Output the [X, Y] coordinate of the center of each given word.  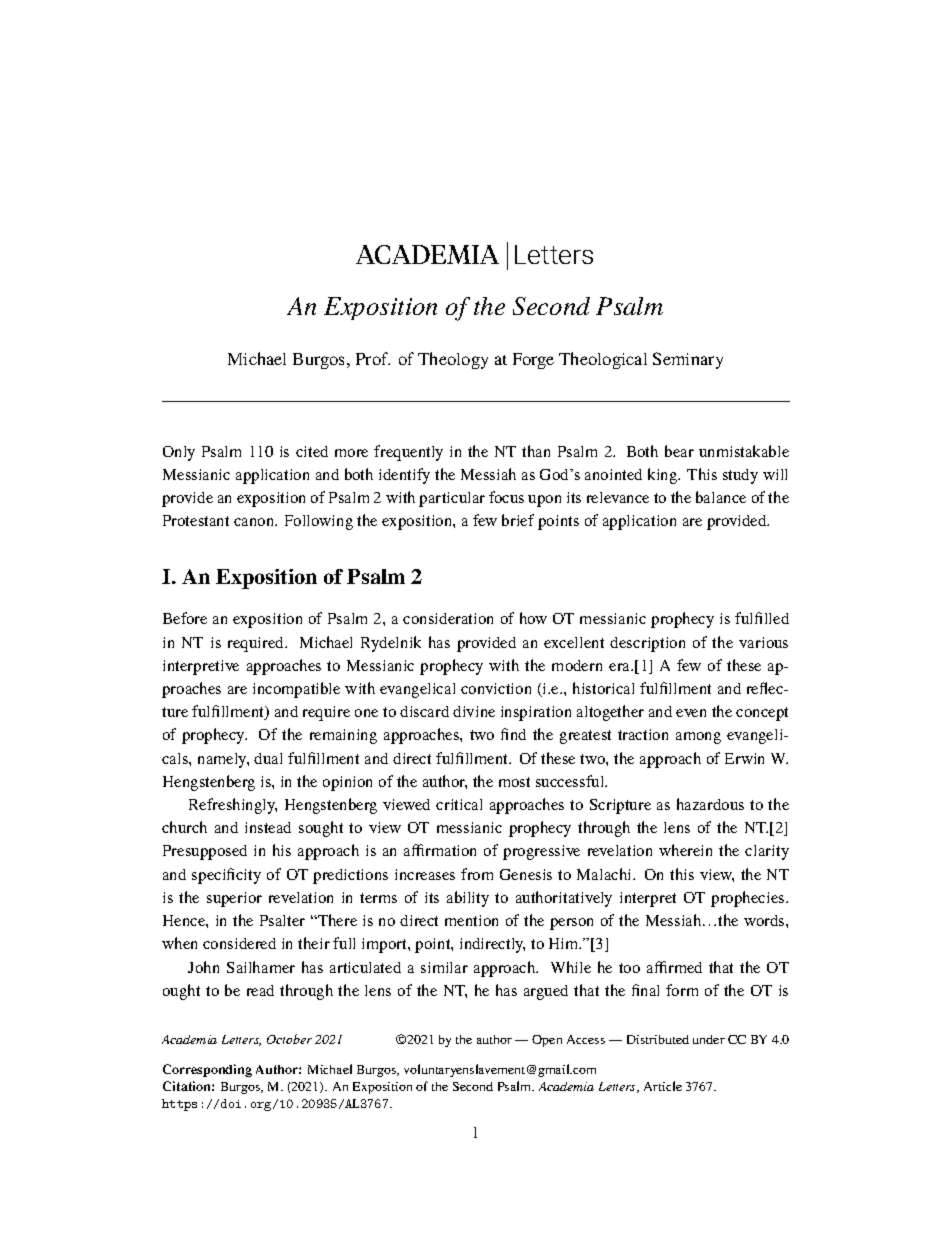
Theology [453, 360]
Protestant [196, 520]
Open [547, 1041]
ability [468, 899]
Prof [373, 358]
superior [234, 899]
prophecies [749, 899]
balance [721, 497]
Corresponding [207, 1070]
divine [474, 711]
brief [518, 520]
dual [268, 758]
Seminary [688, 360]
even [691, 713]
